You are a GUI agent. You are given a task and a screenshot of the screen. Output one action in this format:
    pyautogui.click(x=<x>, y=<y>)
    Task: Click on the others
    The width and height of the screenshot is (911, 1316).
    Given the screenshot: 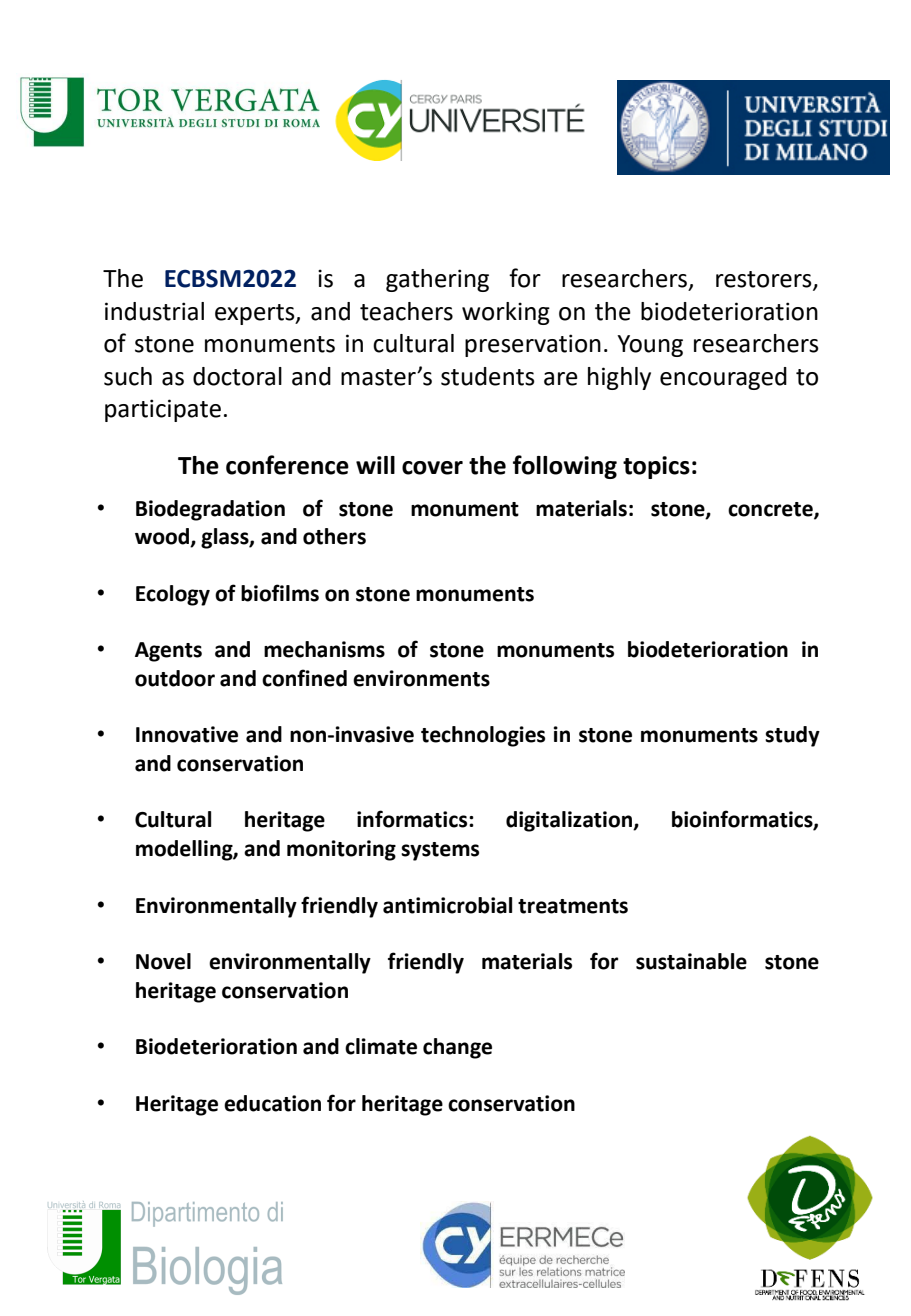 What is the action you would take?
    pyautogui.click(x=334, y=536)
